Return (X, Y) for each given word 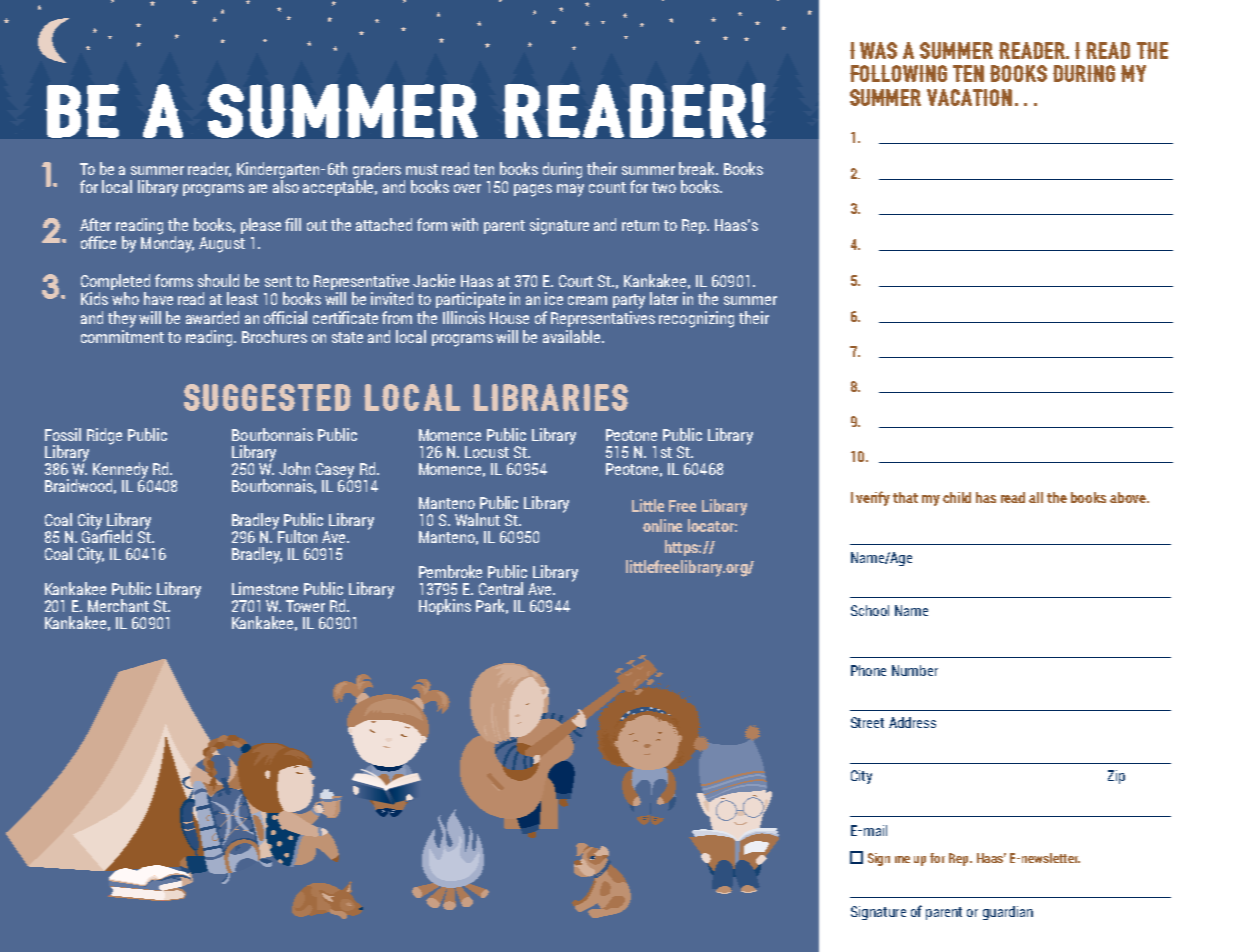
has (986, 497)
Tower (305, 606)
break (698, 168)
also (286, 185)
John (294, 468)
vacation (969, 97)
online (662, 525)
